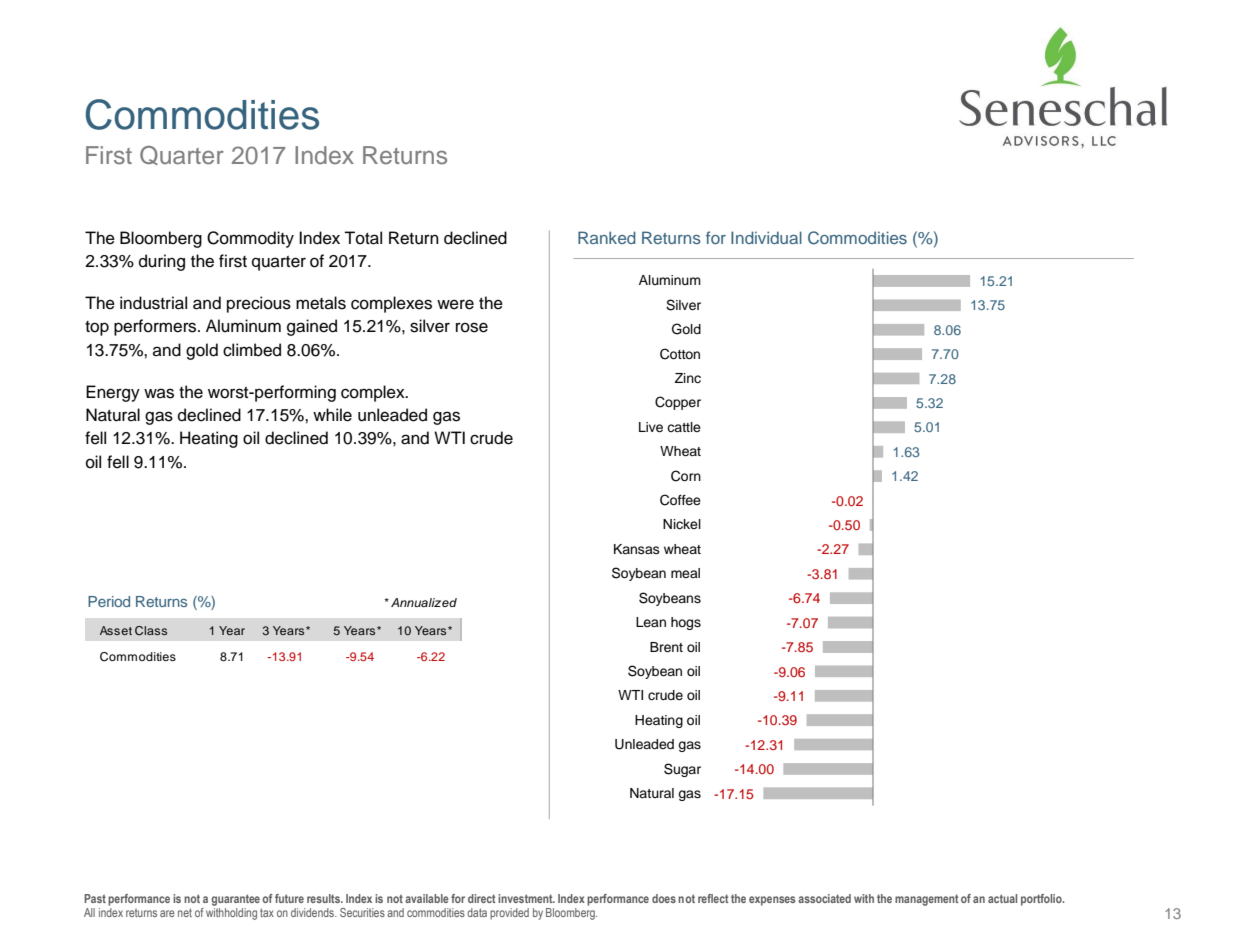  I want to click on Period, so click(109, 601).
